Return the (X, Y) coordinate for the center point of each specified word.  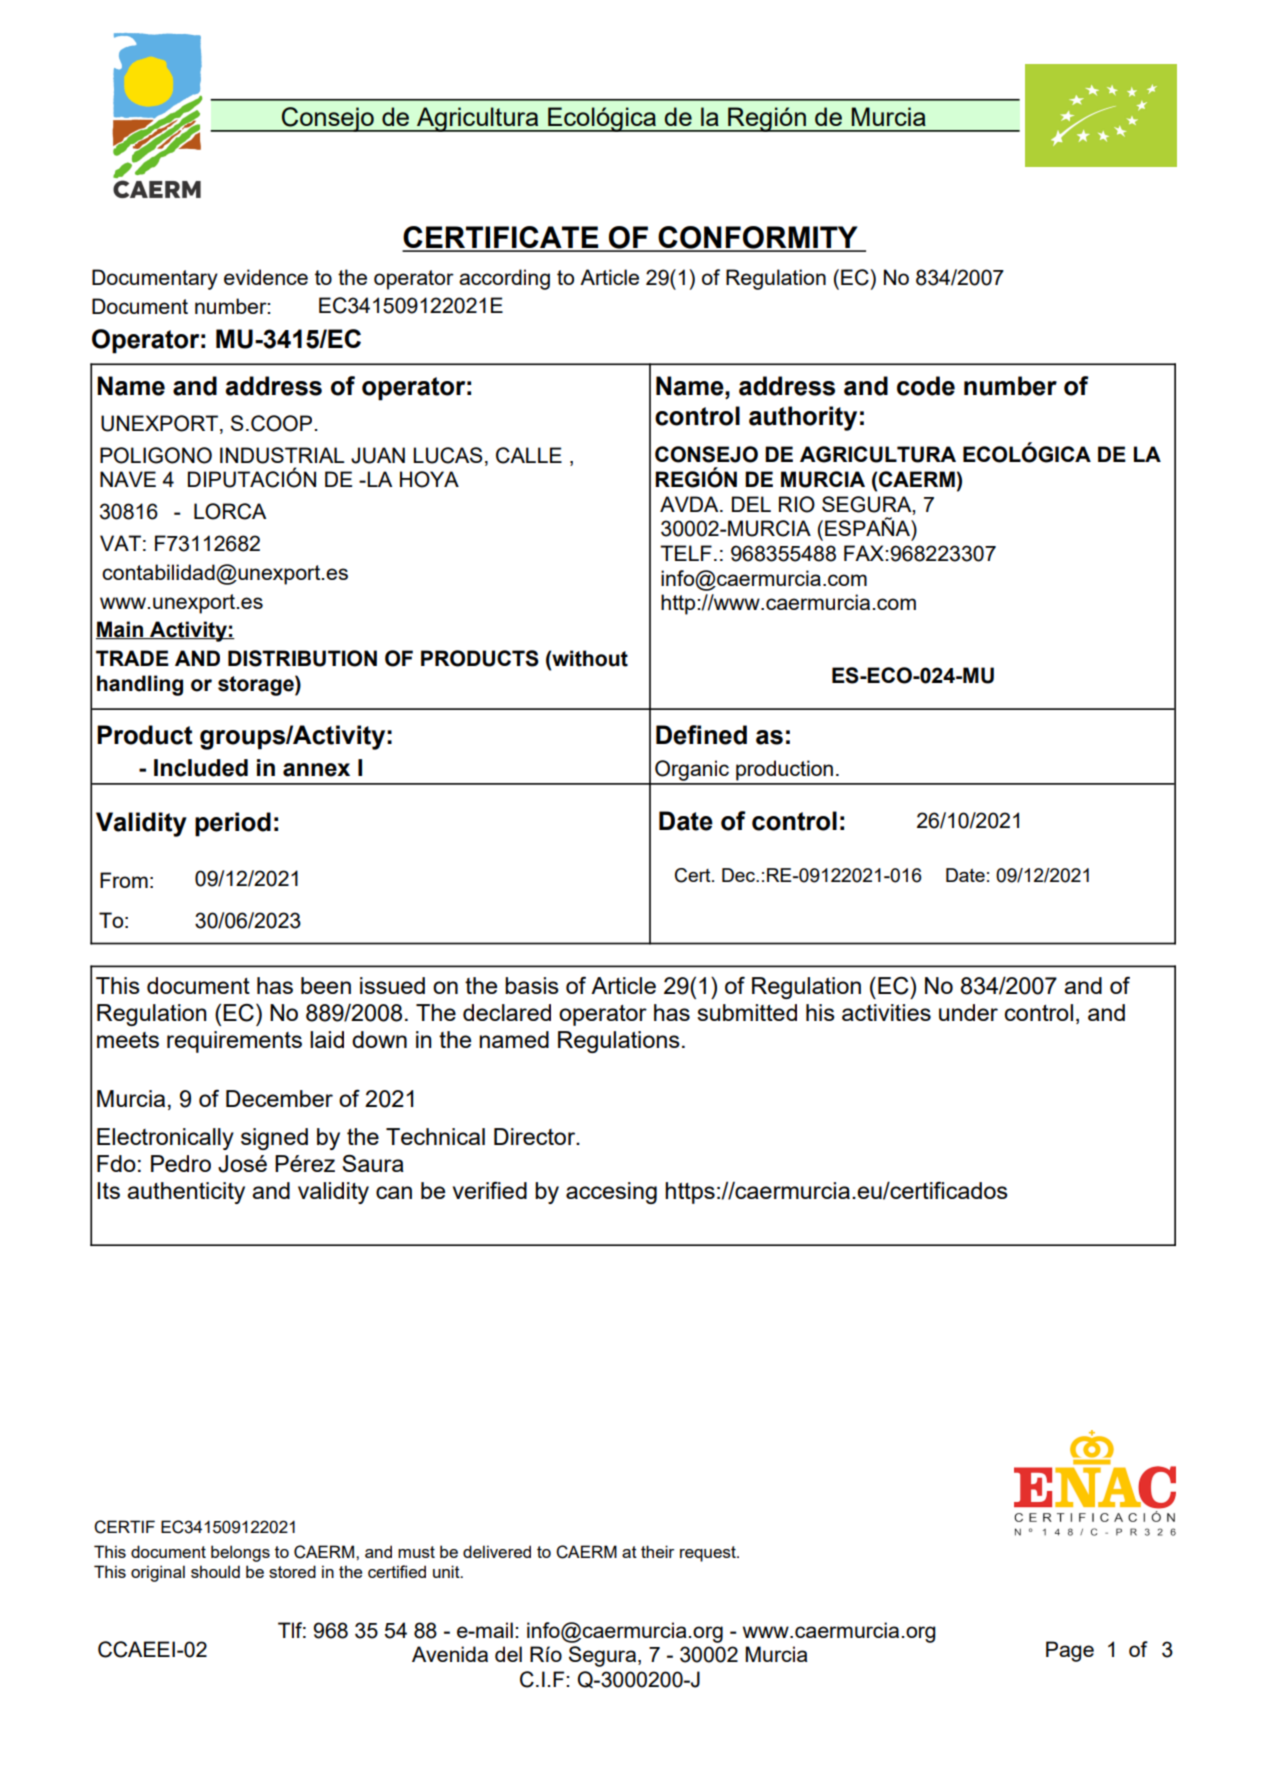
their (657, 1551)
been (326, 985)
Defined (701, 735)
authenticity (186, 1193)
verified (490, 1190)
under (968, 1012)
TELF (686, 553)
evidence (266, 277)
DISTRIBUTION (302, 658)
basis (532, 985)
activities (886, 1012)
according (504, 279)
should (215, 1571)
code (926, 386)
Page (1070, 1651)
